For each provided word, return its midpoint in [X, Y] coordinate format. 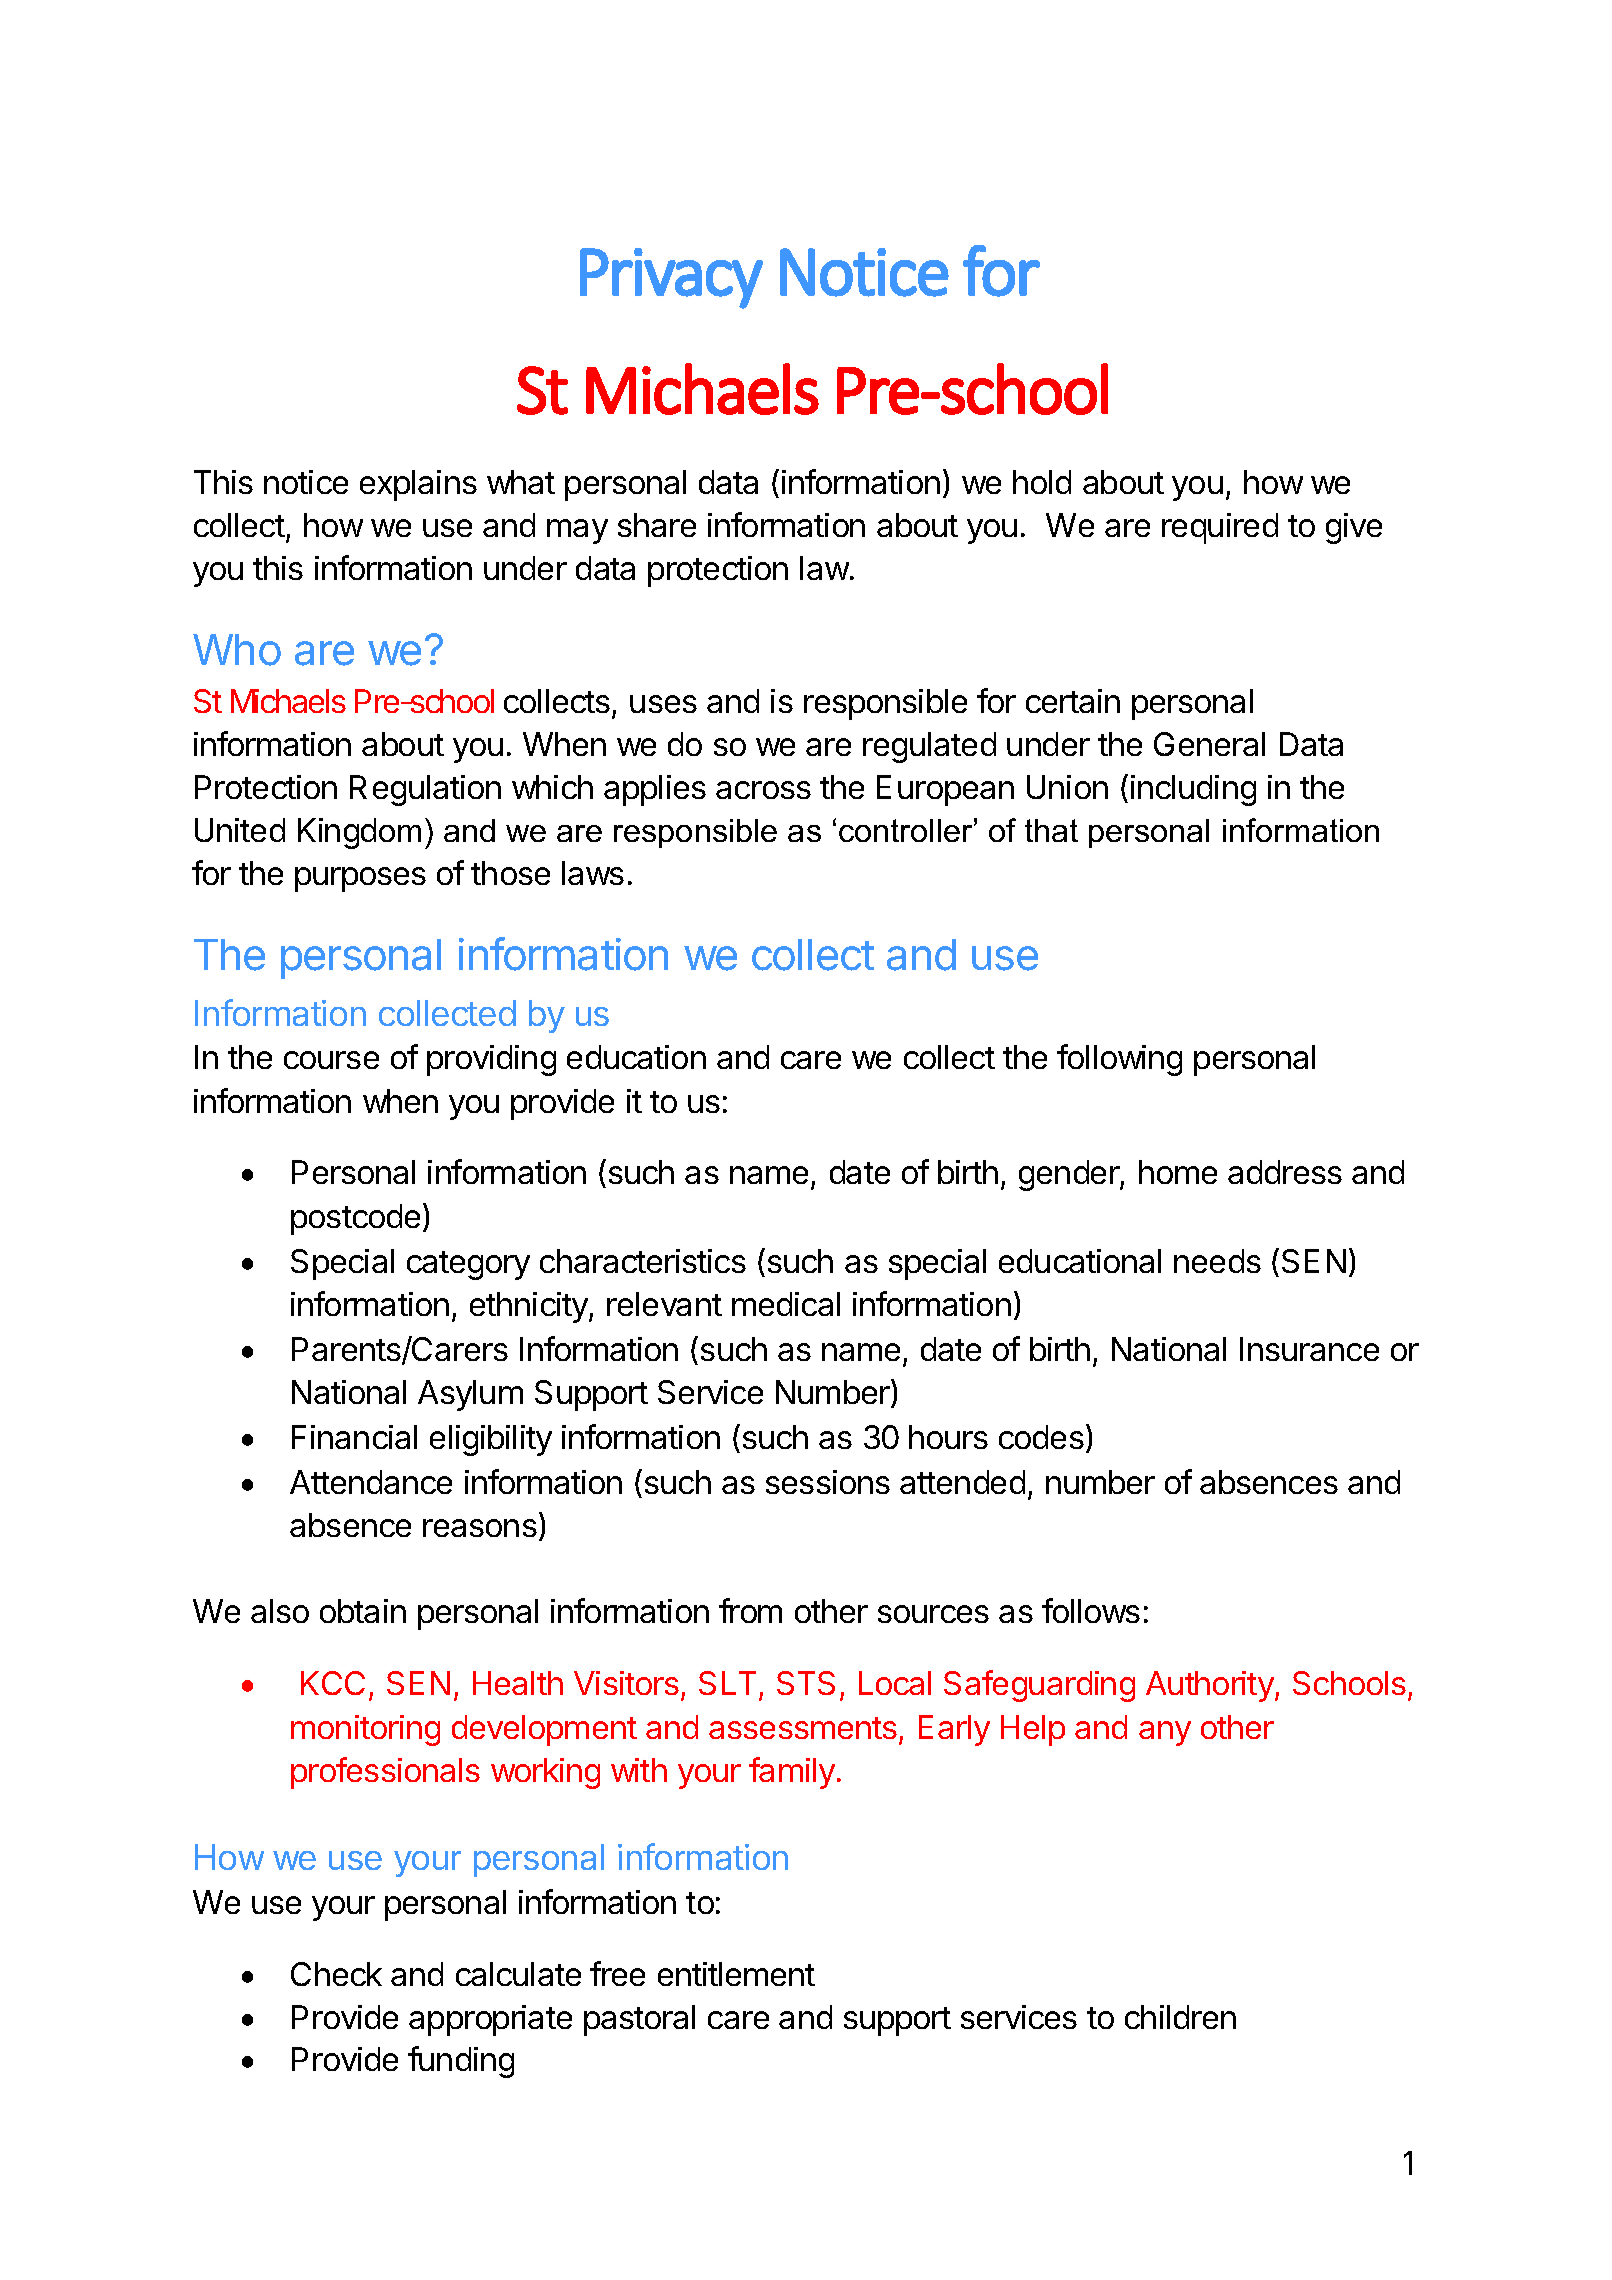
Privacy [671, 278]
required [1220, 528]
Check [336, 1974]
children [1180, 2017]
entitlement [736, 1974]
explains [418, 485]
